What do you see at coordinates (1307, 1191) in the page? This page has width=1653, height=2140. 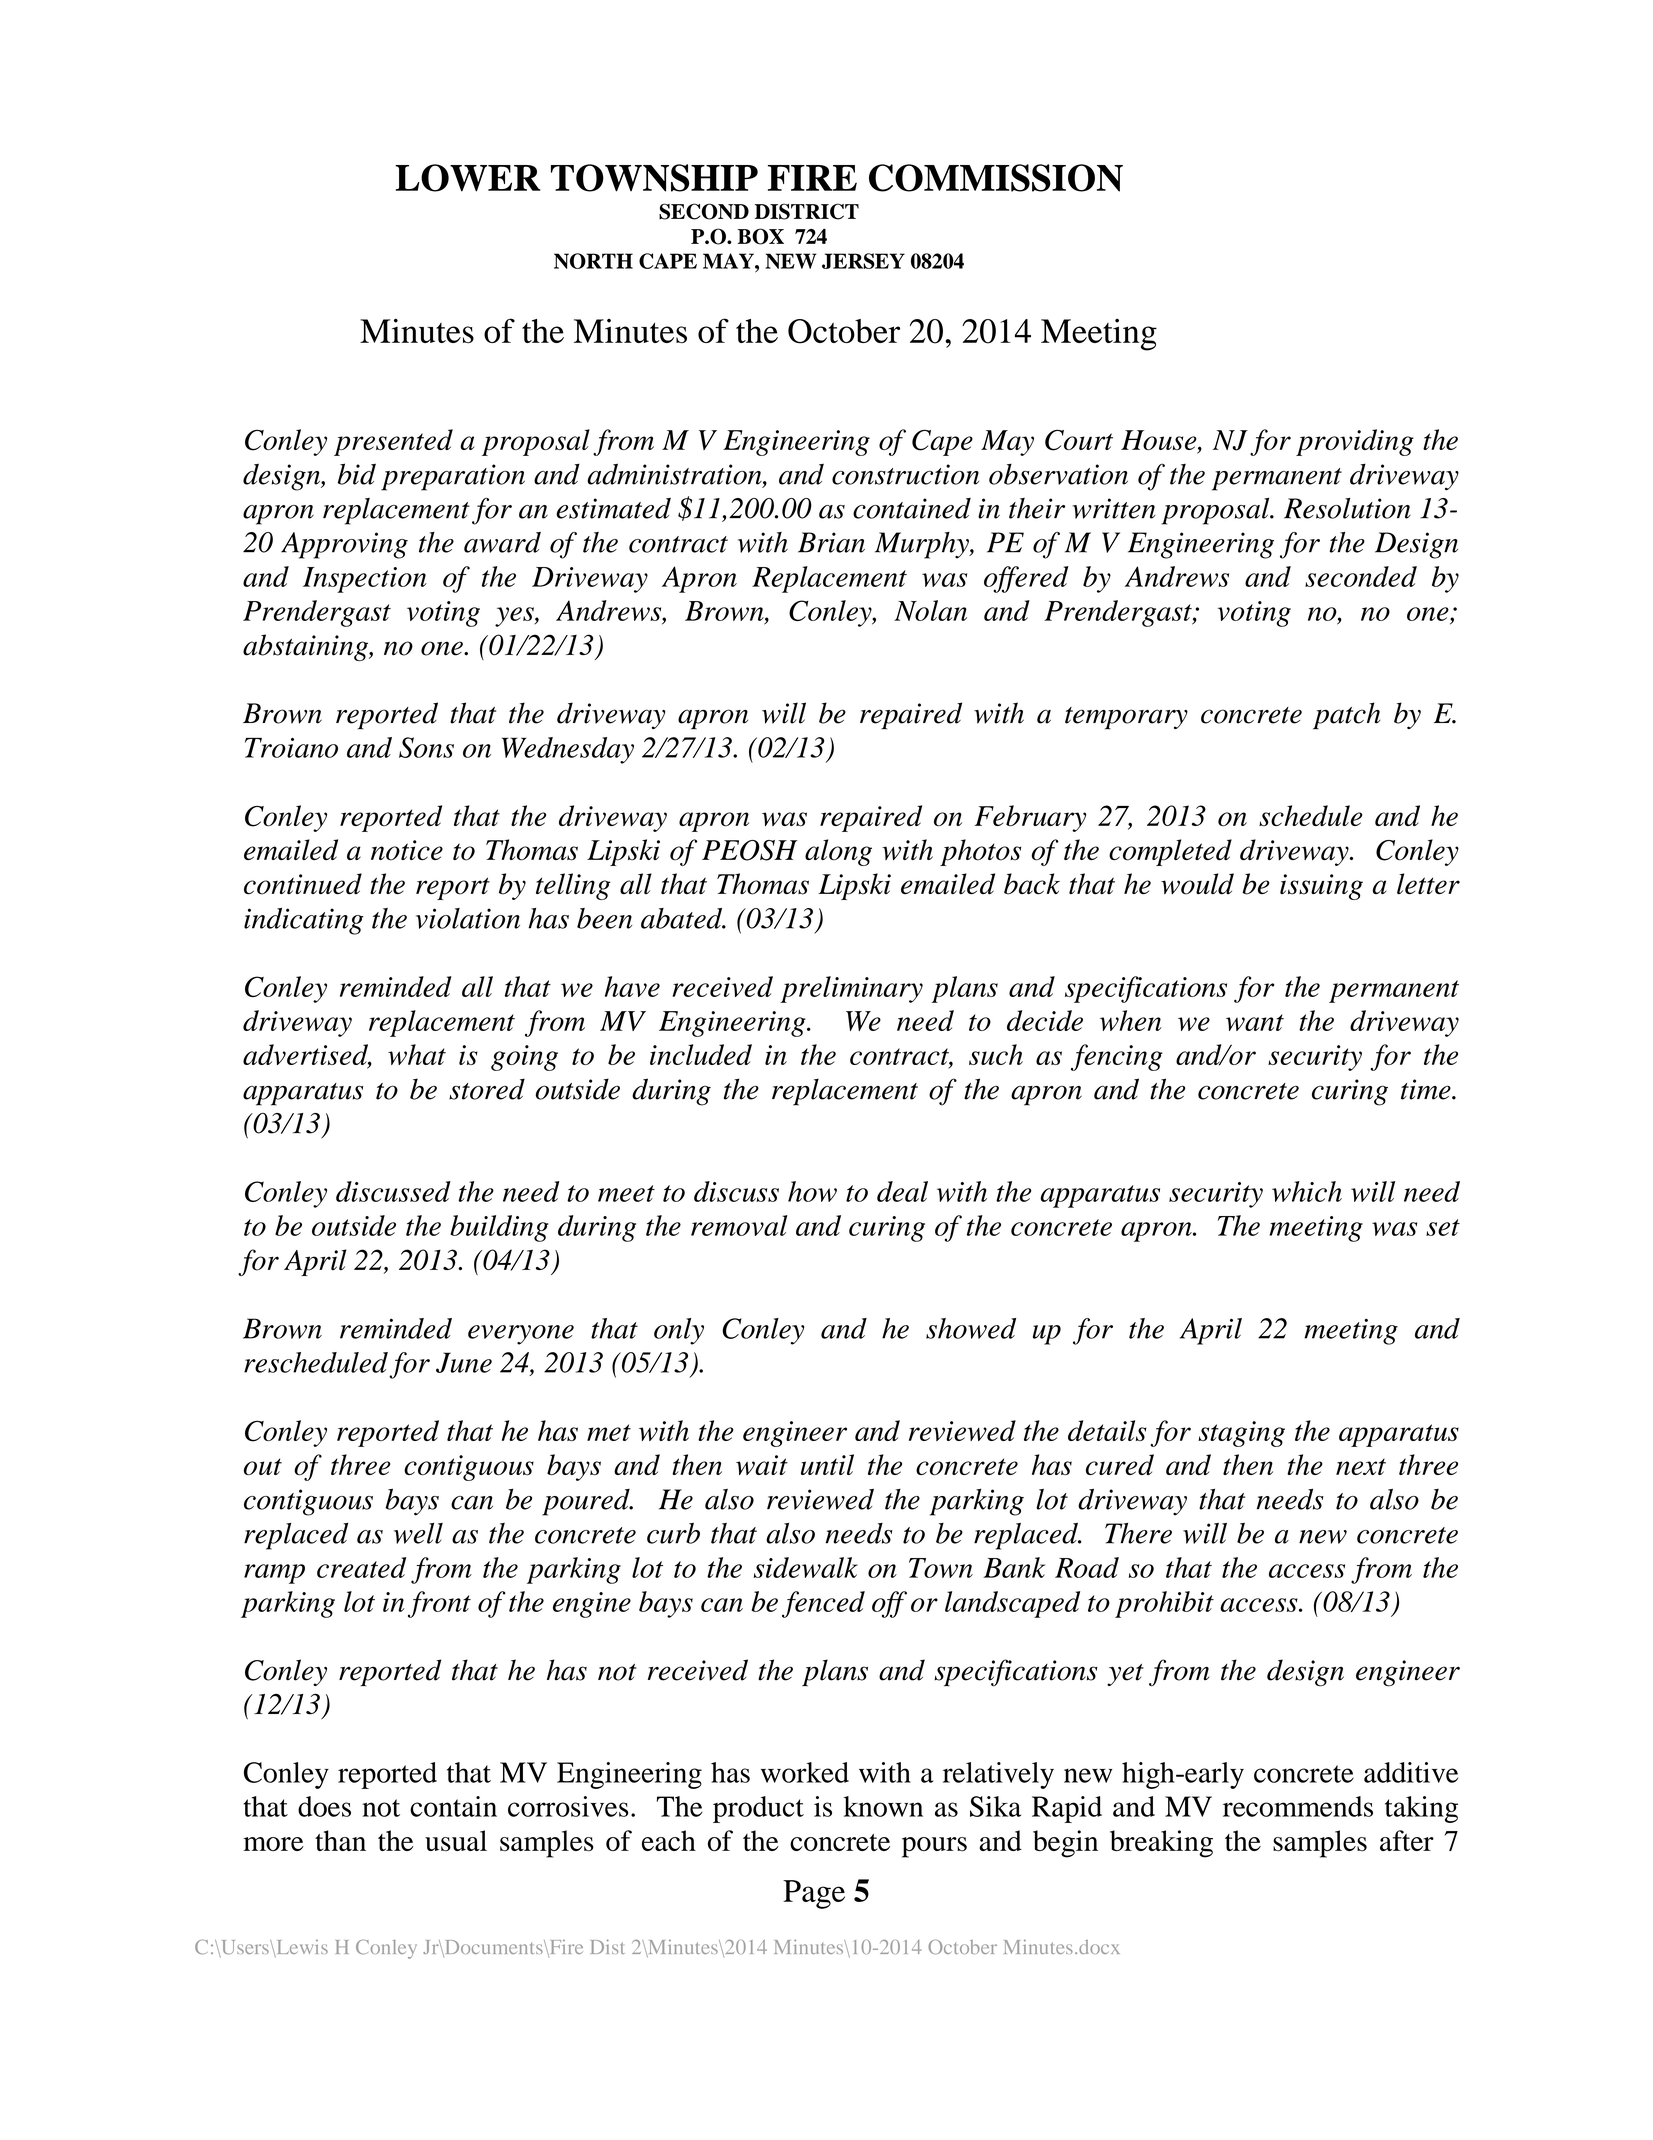 I see `which` at bounding box center [1307, 1191].
